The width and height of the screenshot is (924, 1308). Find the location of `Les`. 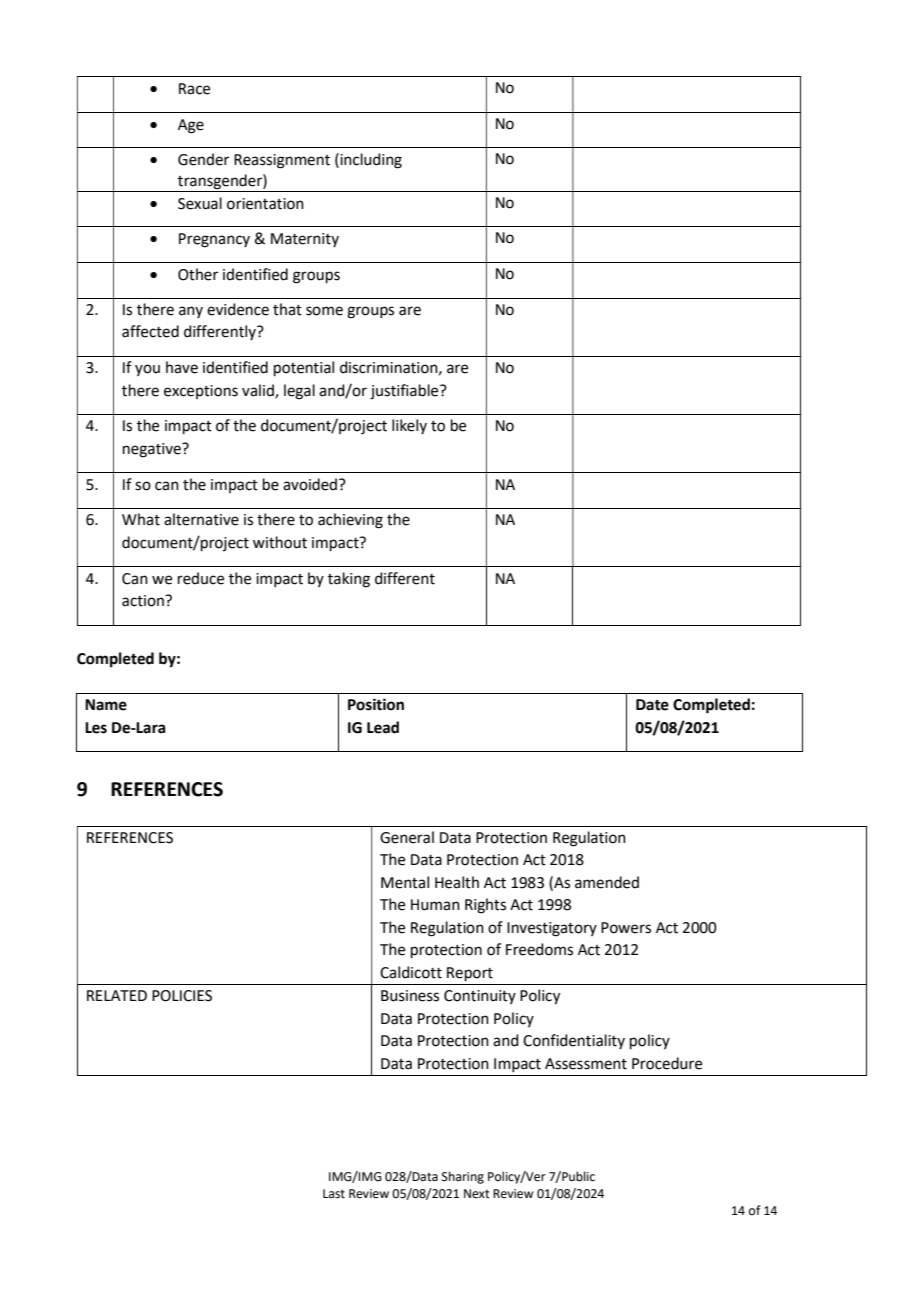

Les is located at coordinates (96, 728).
